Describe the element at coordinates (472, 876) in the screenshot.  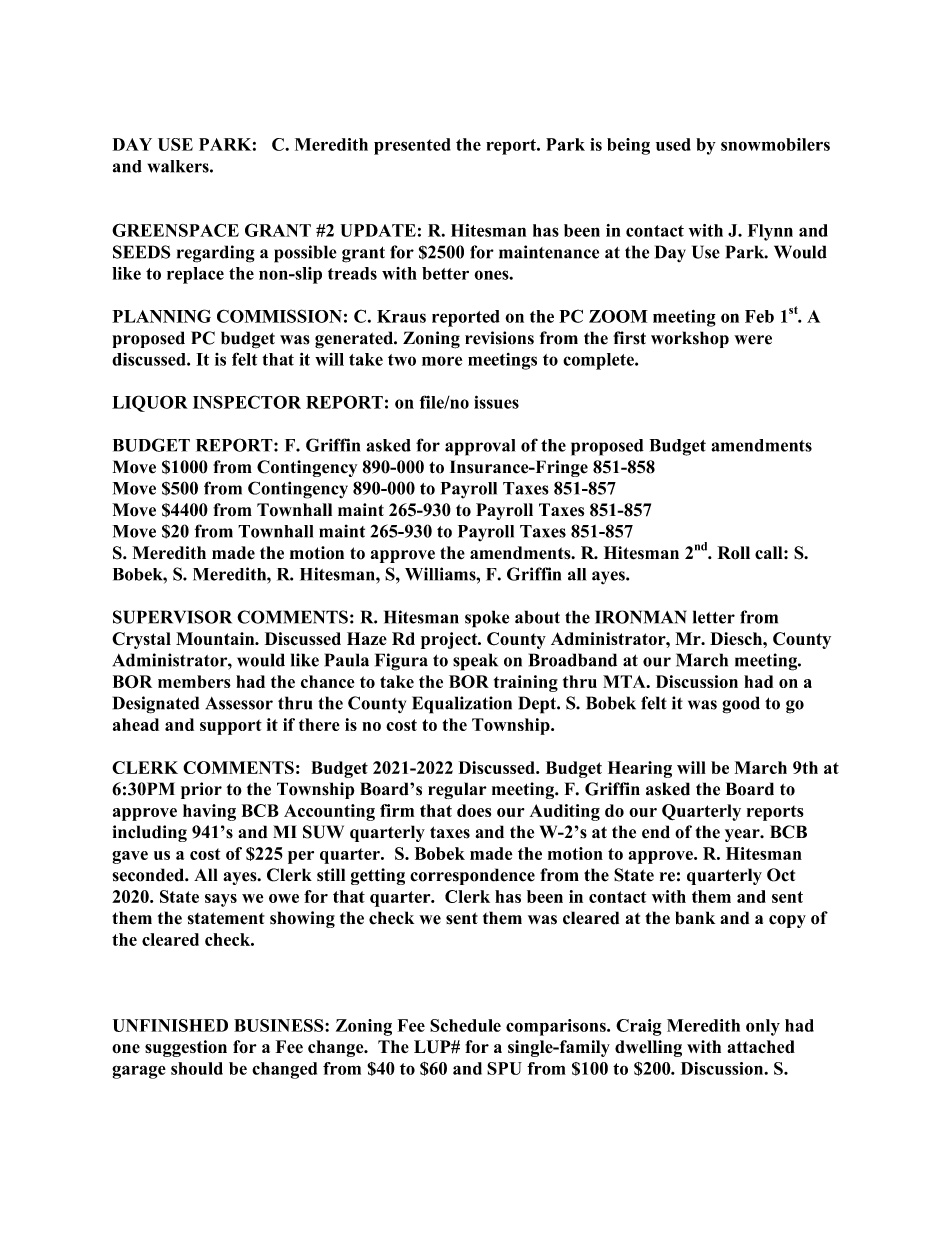
I see `correspondence` at that location.
